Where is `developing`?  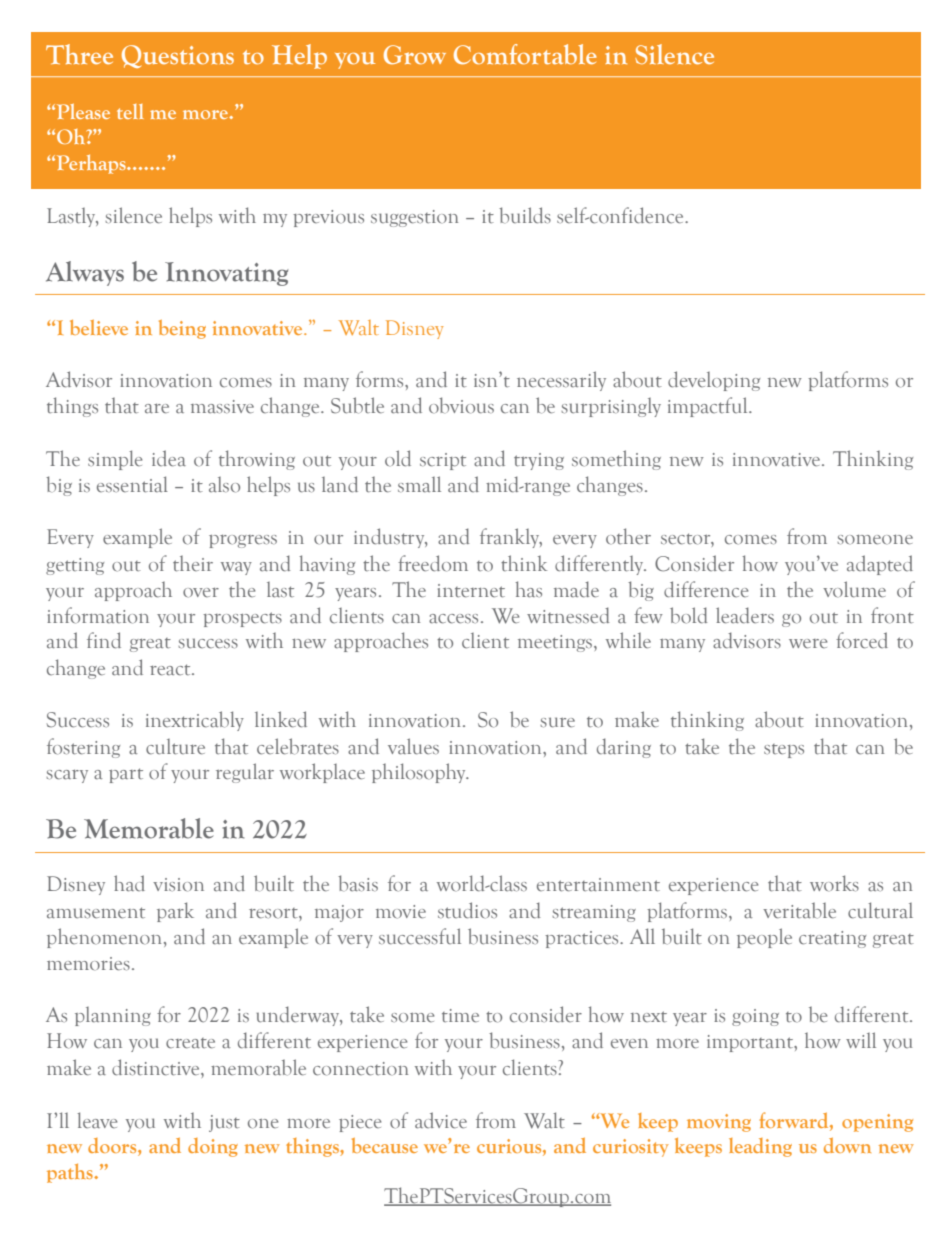
developing is located at coordinates (714, 381).
